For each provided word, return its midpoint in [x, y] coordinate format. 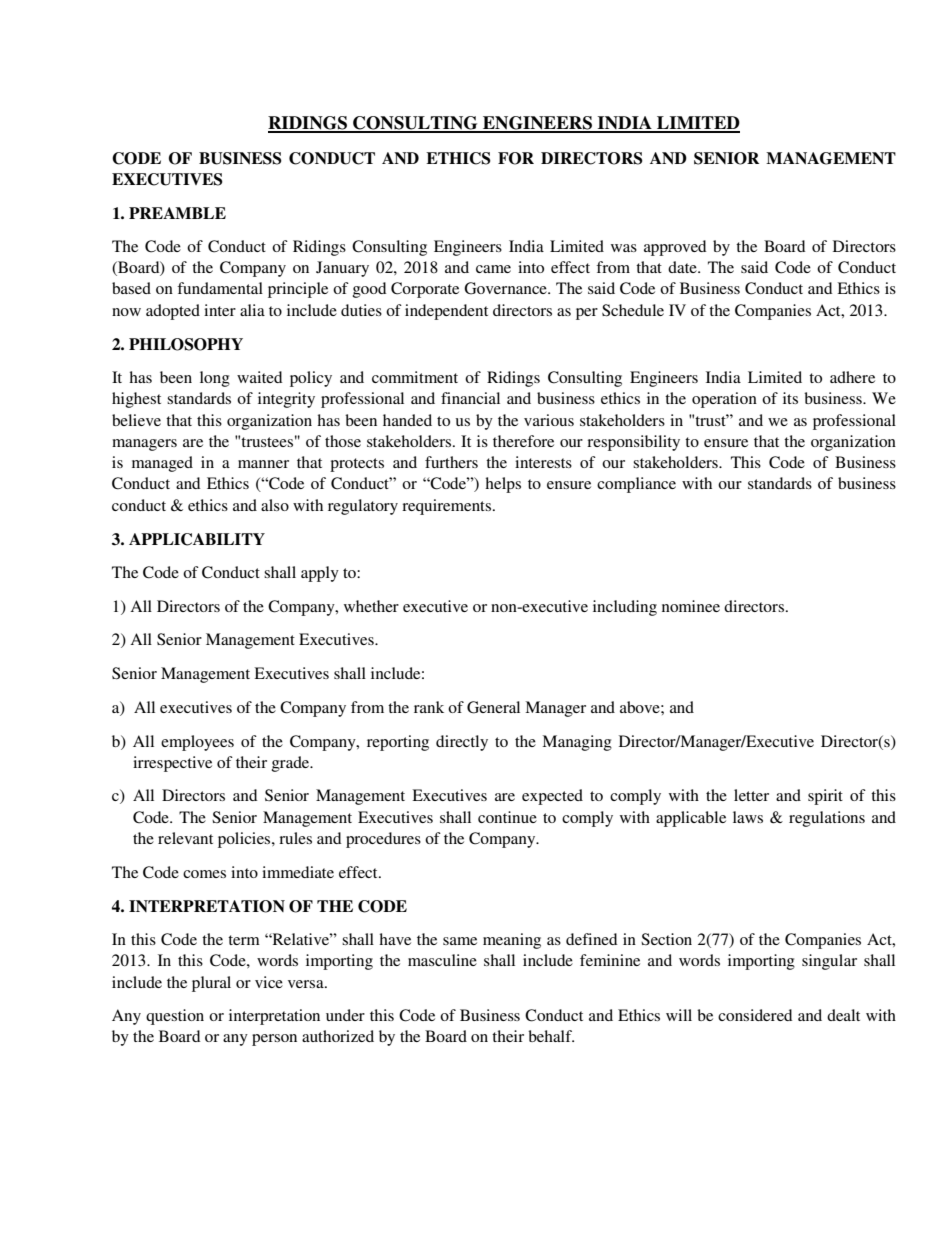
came [493, 269]
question [175, 1017]
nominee [691, 606]
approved [675, 248]
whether [371, 606]
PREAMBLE [177, 213]
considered [755, 1015]
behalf [551, 1036]
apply [320, 574]
